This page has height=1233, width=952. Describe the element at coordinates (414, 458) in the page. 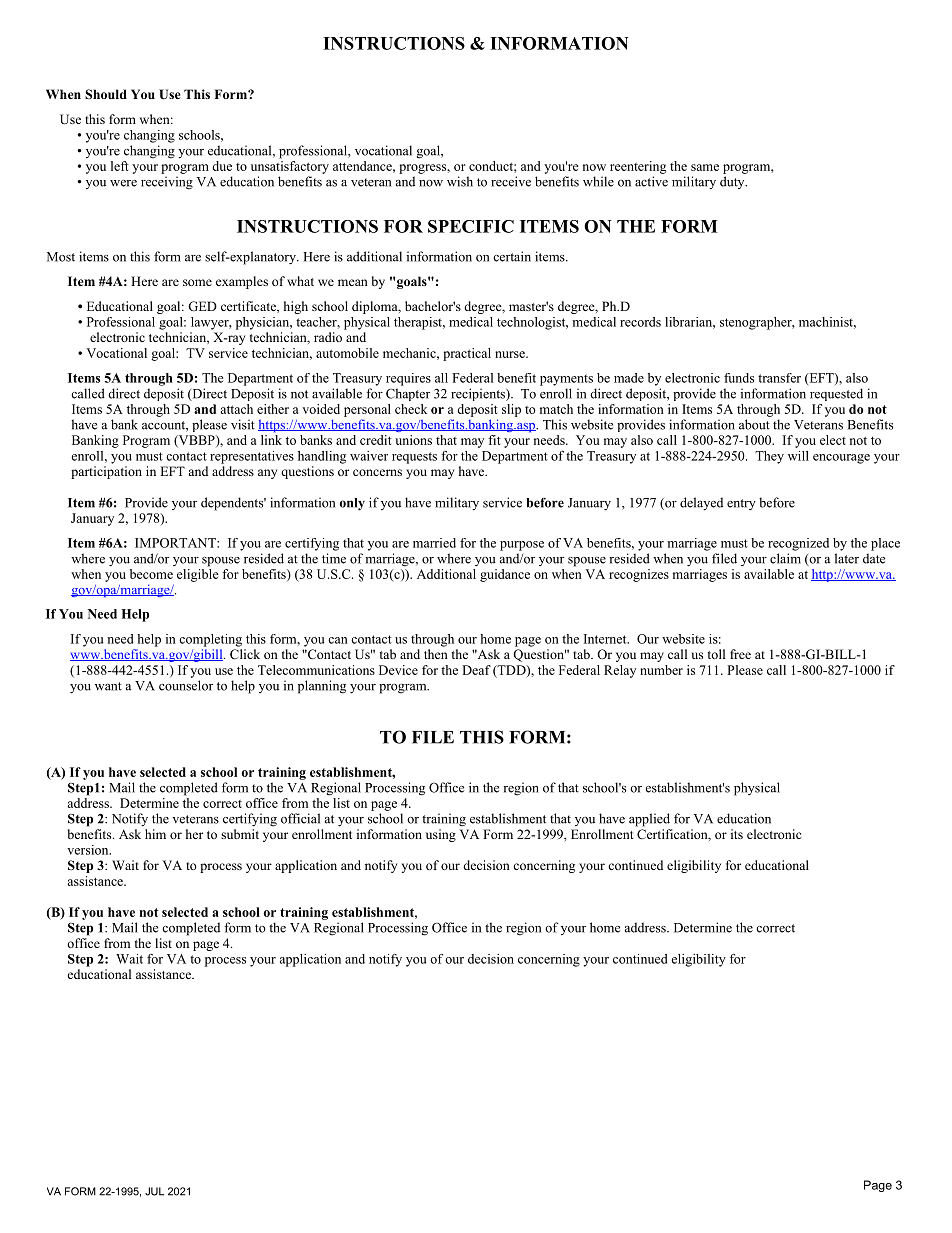

I see `requests` at that location.
